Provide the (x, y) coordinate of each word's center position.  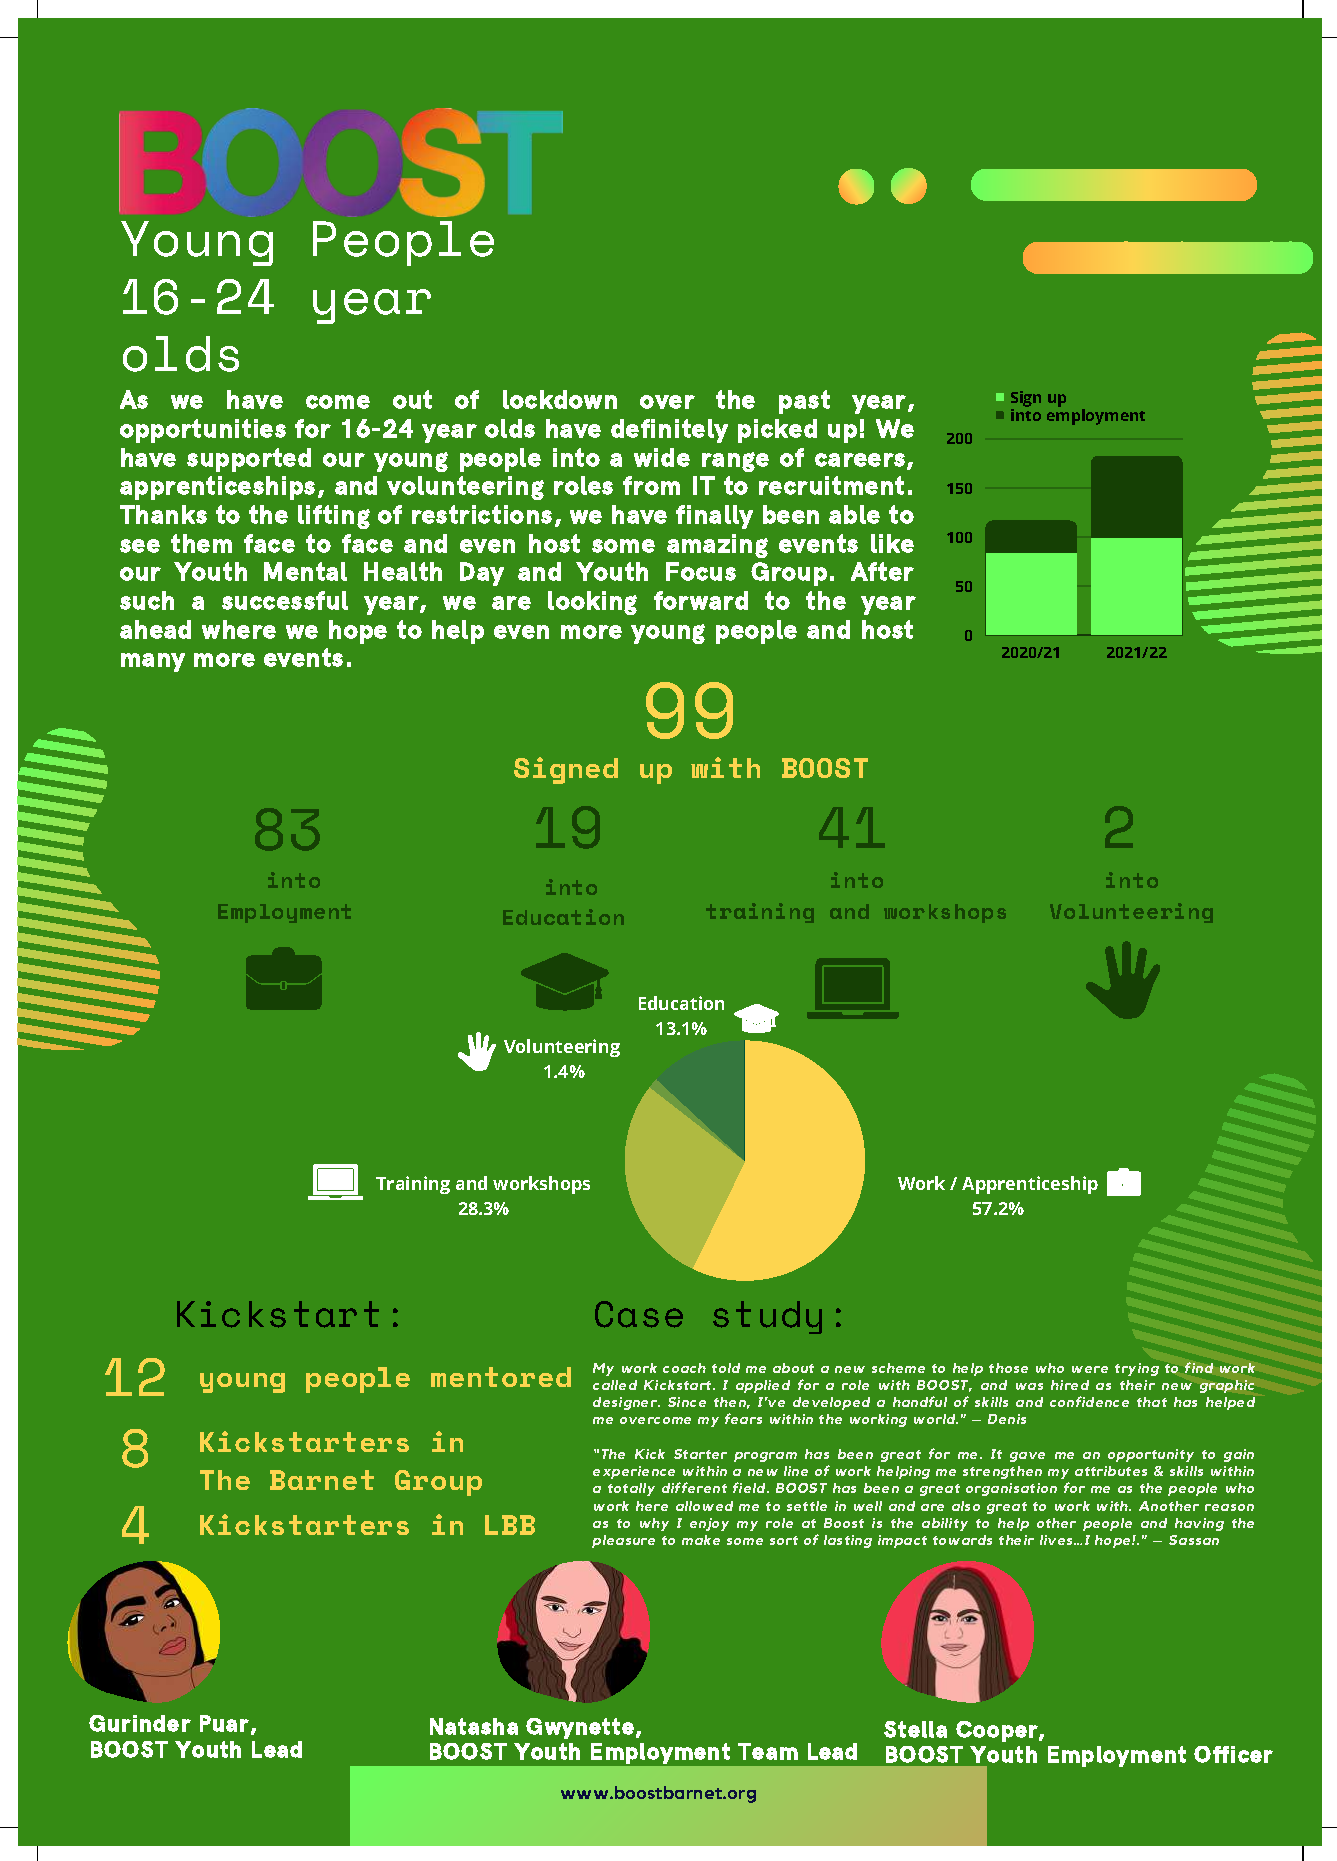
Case (639, 1314)
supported (249, 460)
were (1090, 1369)
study (767, 1317)
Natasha (474, 1726)
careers (860, 460)
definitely (669, 431)
